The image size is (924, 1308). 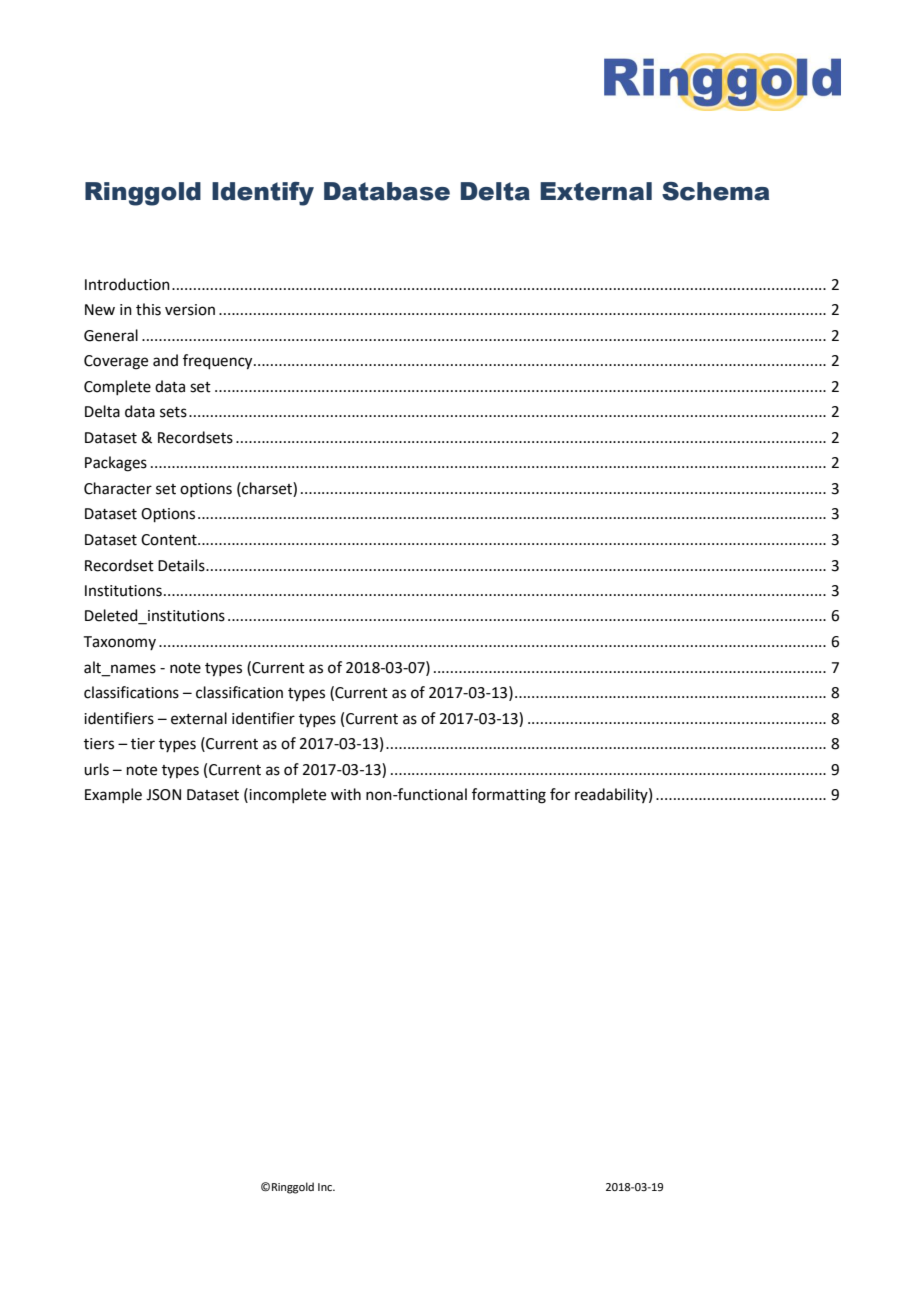 What do you see at coordinates (190, 310) in the page?
I see `version` at bounding box center [190, 310].
